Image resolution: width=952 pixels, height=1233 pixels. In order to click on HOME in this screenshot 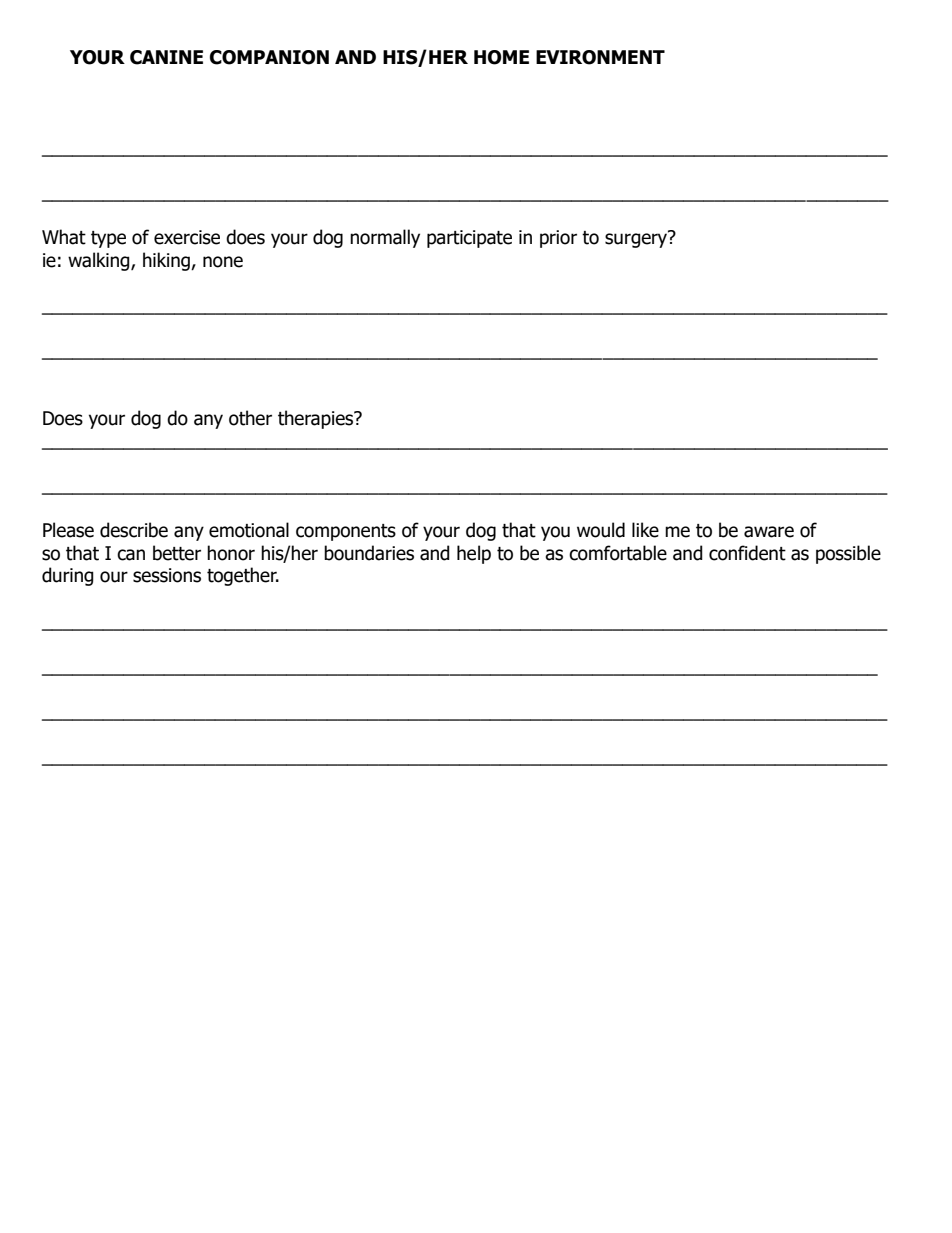, I will do `click(501, 57)`.
